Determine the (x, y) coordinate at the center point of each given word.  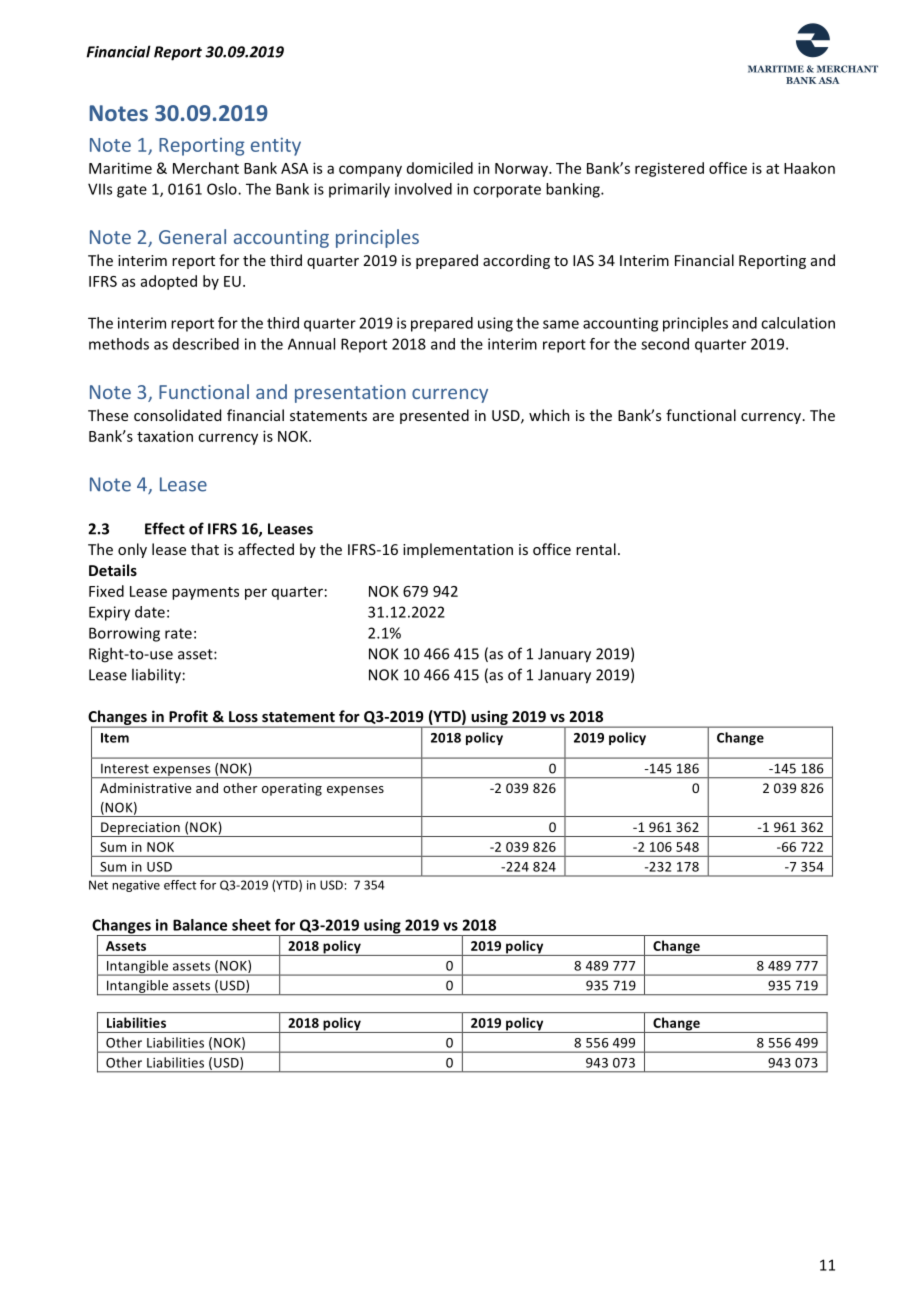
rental (596, 549)
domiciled (440, 168)
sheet (251, 925)
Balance (200, 925)
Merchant (206, 168)
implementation (458, 550)
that (205, 549)
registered (669, 169)
